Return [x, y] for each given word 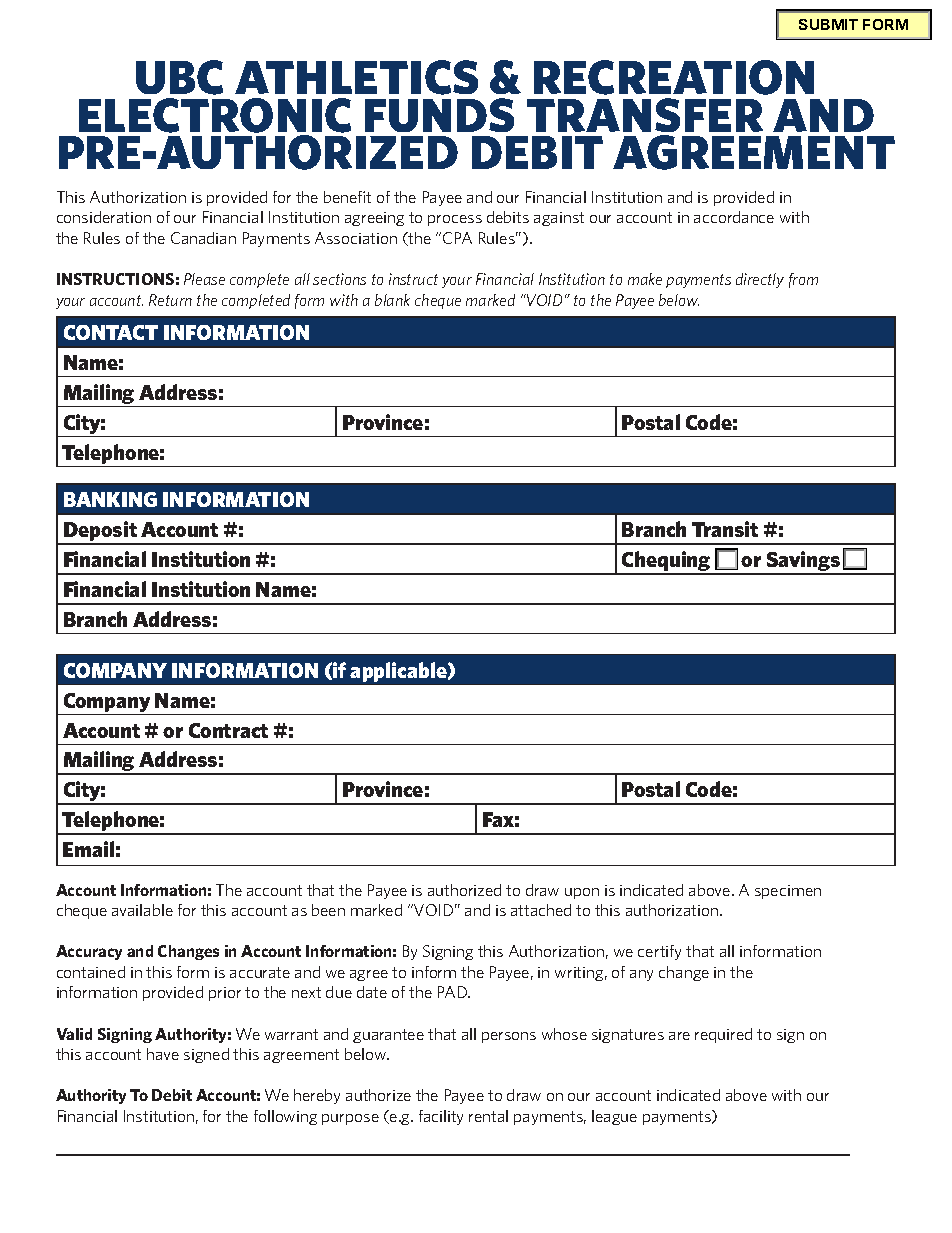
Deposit [100, 532]
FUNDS [439, 115]
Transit [725, 529]
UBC [179, 77]
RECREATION [674, 77]
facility [441, 1117]
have [163, 1054]
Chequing [666, 562]
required [723, 1035]
